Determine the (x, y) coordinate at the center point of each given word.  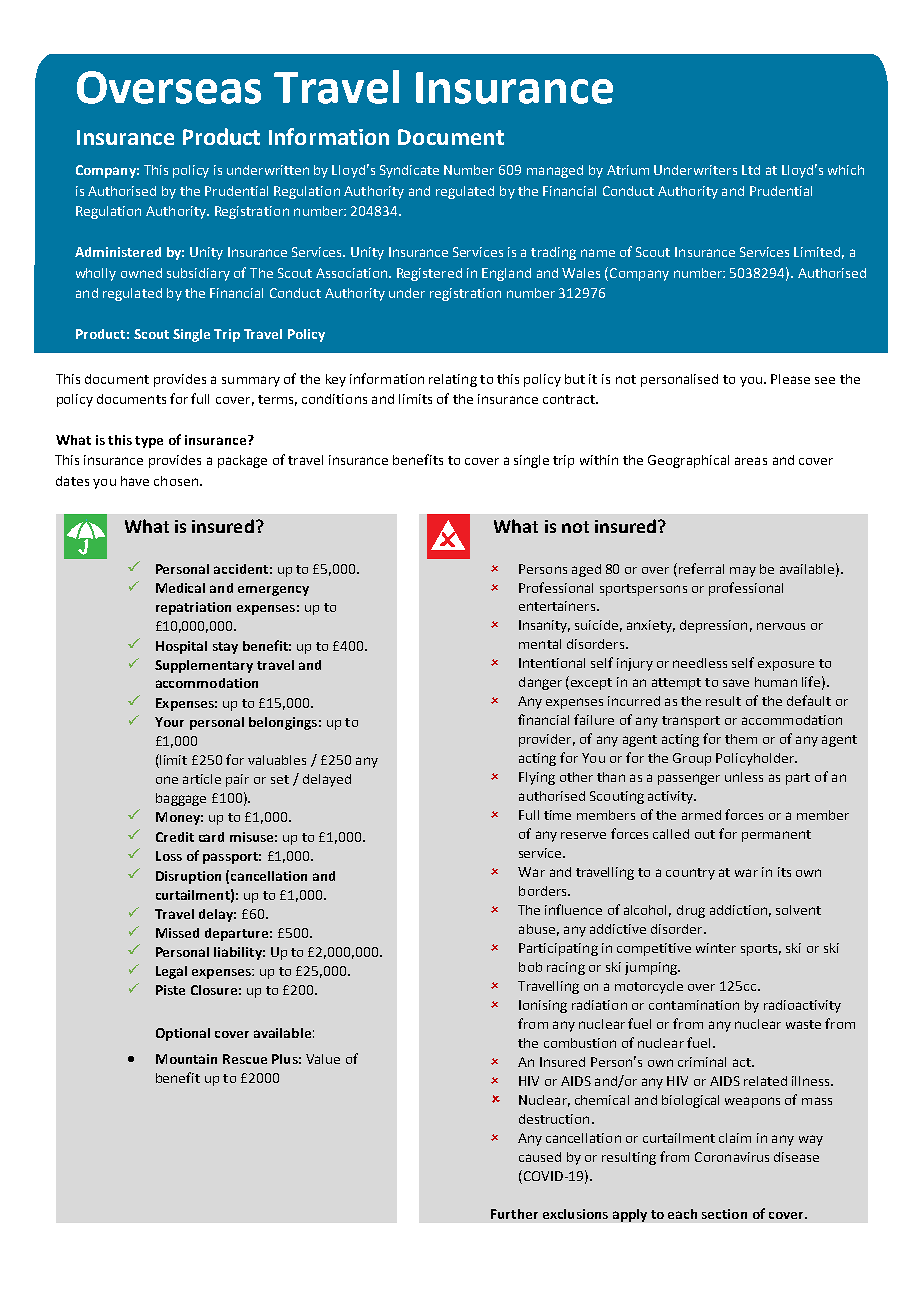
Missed (177, 933)
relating (453, 380)
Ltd (751, 170)
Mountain (186, 1059)
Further (514, 1214)
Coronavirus (732, 1157)
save (736, 683)
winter (716, 948)
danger (540, 683)
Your (169, 722)
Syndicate (409, 171)
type (149, 442)
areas (751, 461)
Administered (118, 252)
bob (530, 967)
